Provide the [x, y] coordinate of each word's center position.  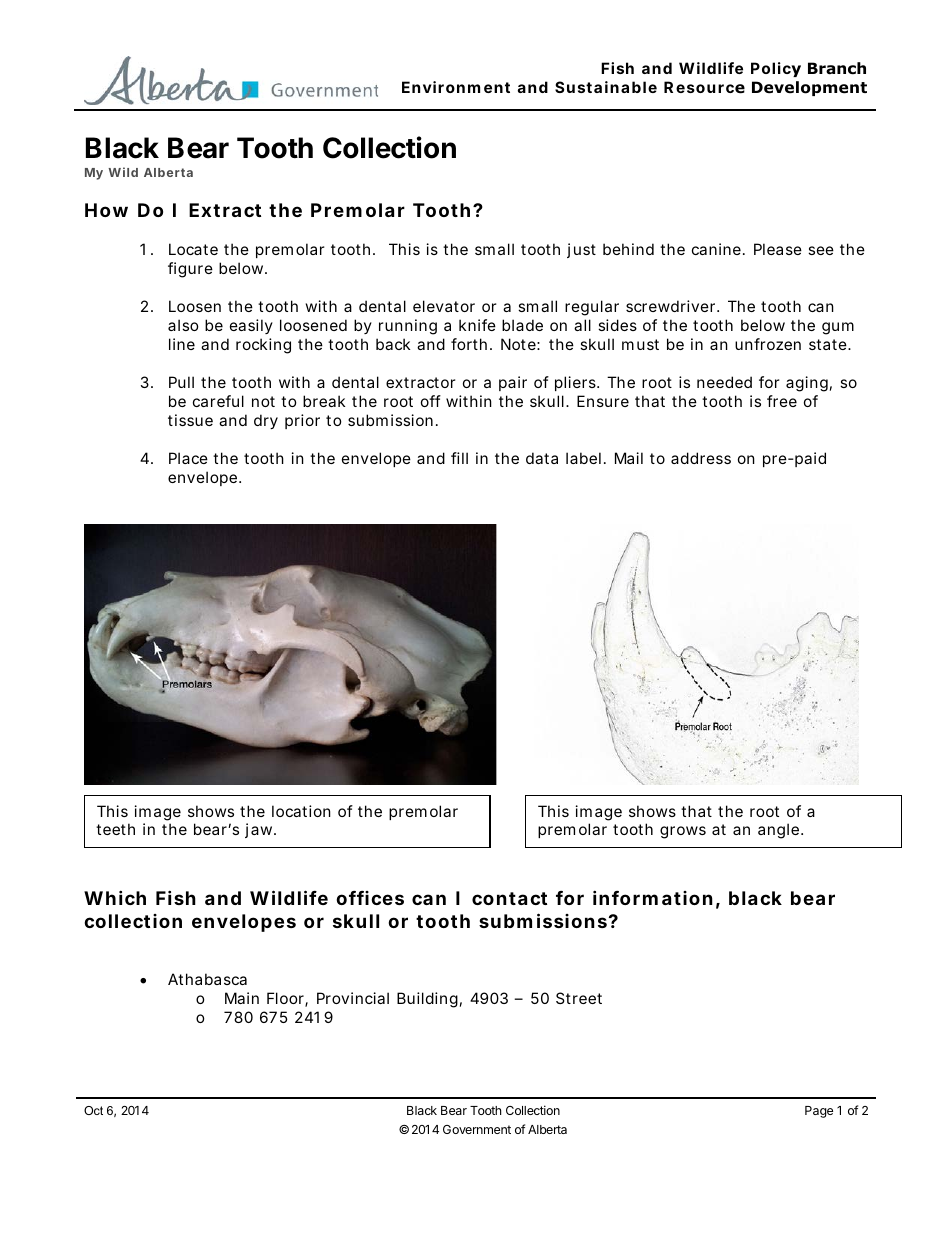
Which [115, 897]
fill [459, 458]
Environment [456, 87]
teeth [115, 829]
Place [188, 458]
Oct [93, 1110]
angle [778, 831]
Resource [704, 87]
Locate [193, 249]
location [301, 811]
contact [509, 898]
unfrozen [768, 344]
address [701, 458]
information [653, 897]
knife [477, 325]
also [183, 325]
